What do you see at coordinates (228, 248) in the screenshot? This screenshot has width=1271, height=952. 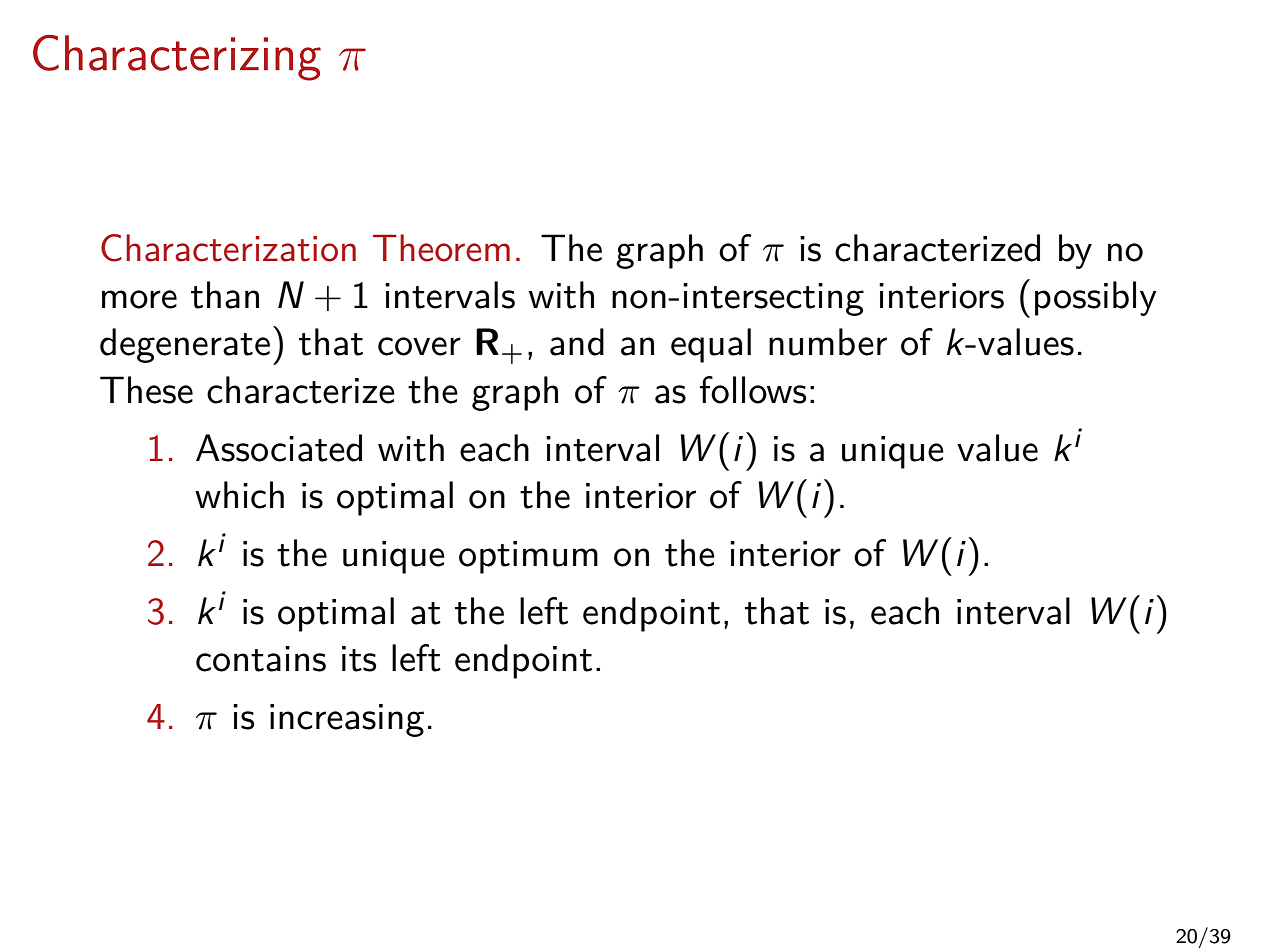 I see `Characterization` at bounding box center [228, 248].
